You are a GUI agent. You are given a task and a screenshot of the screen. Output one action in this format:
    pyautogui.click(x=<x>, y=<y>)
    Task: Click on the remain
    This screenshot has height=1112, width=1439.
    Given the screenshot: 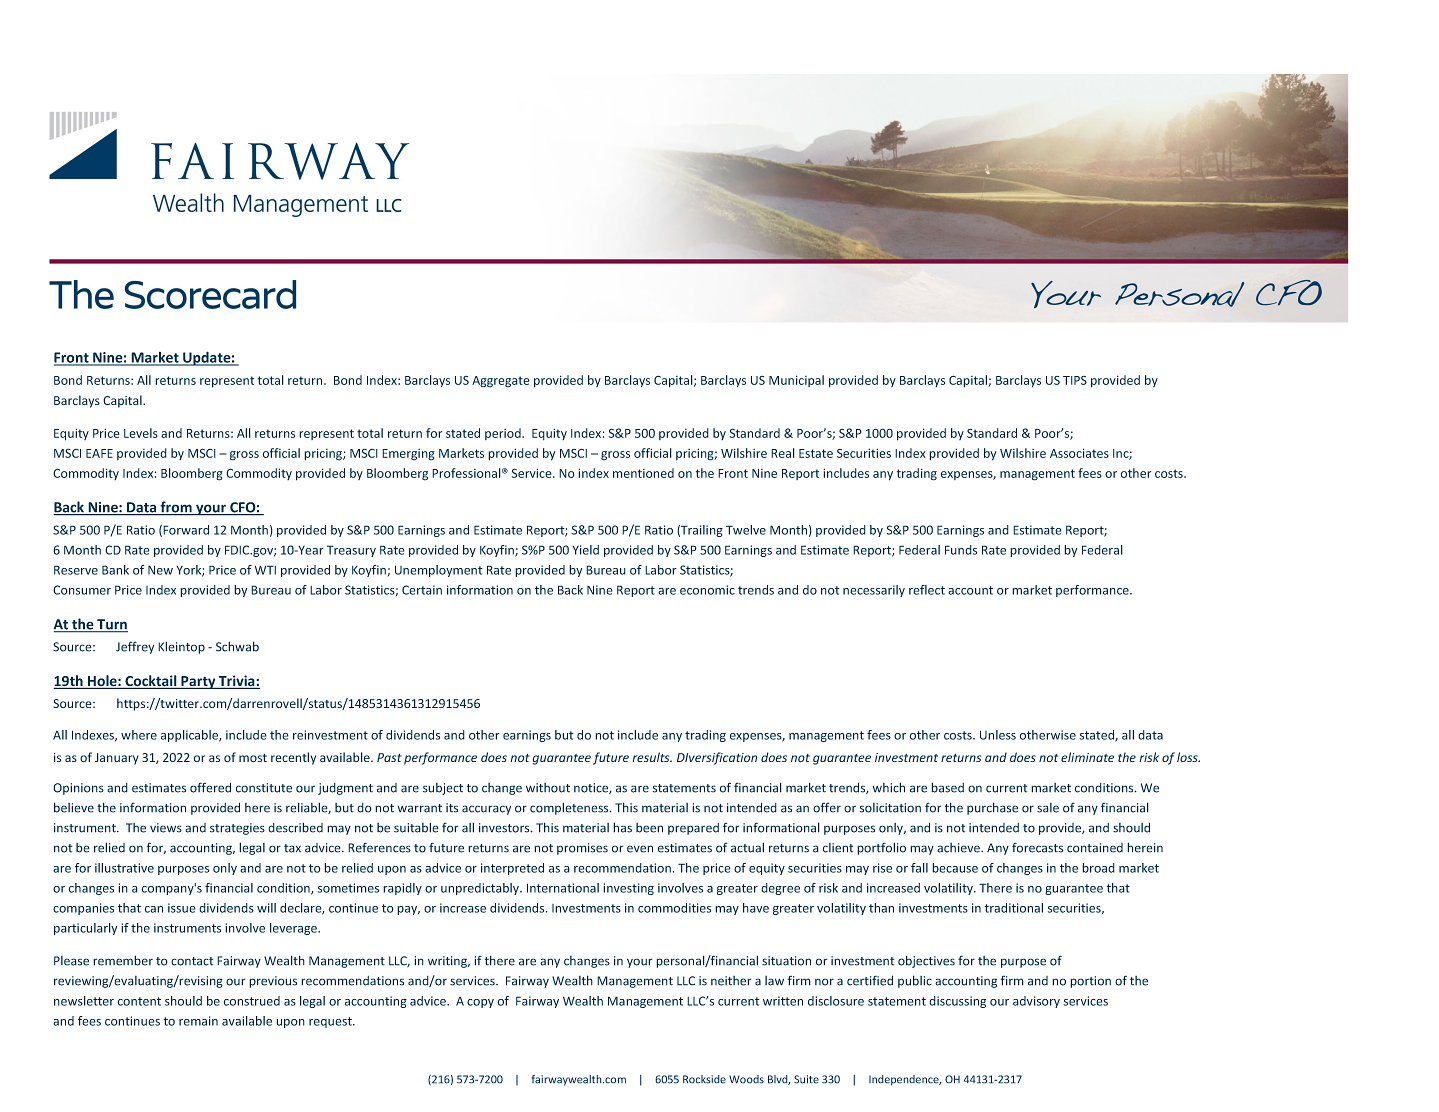 What is the action you would take?
    pyautogui.click(x=198, y=1021)
